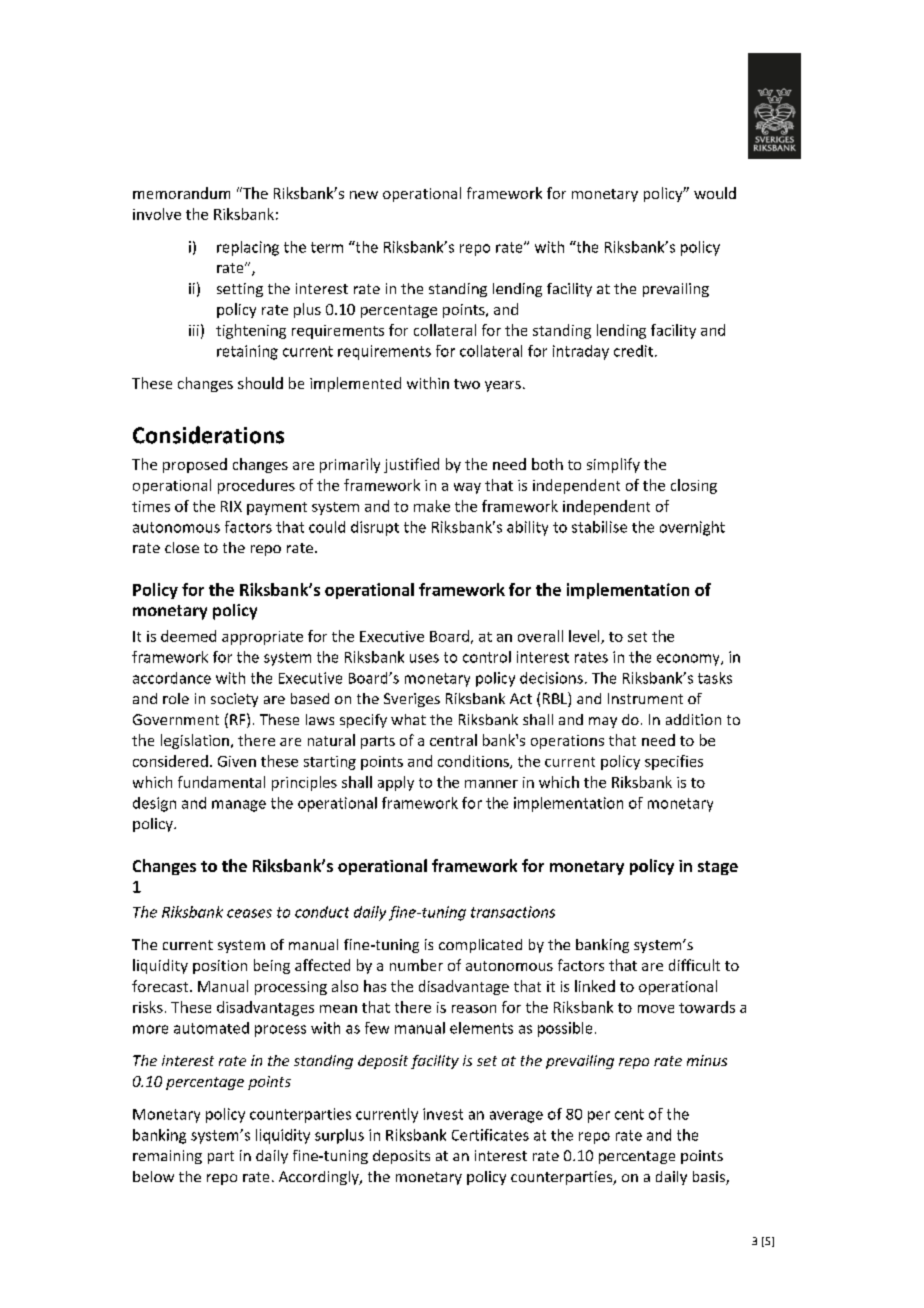 The height and width of the page is (1308, 924). I want to click on difficult, so click(694, 965).
